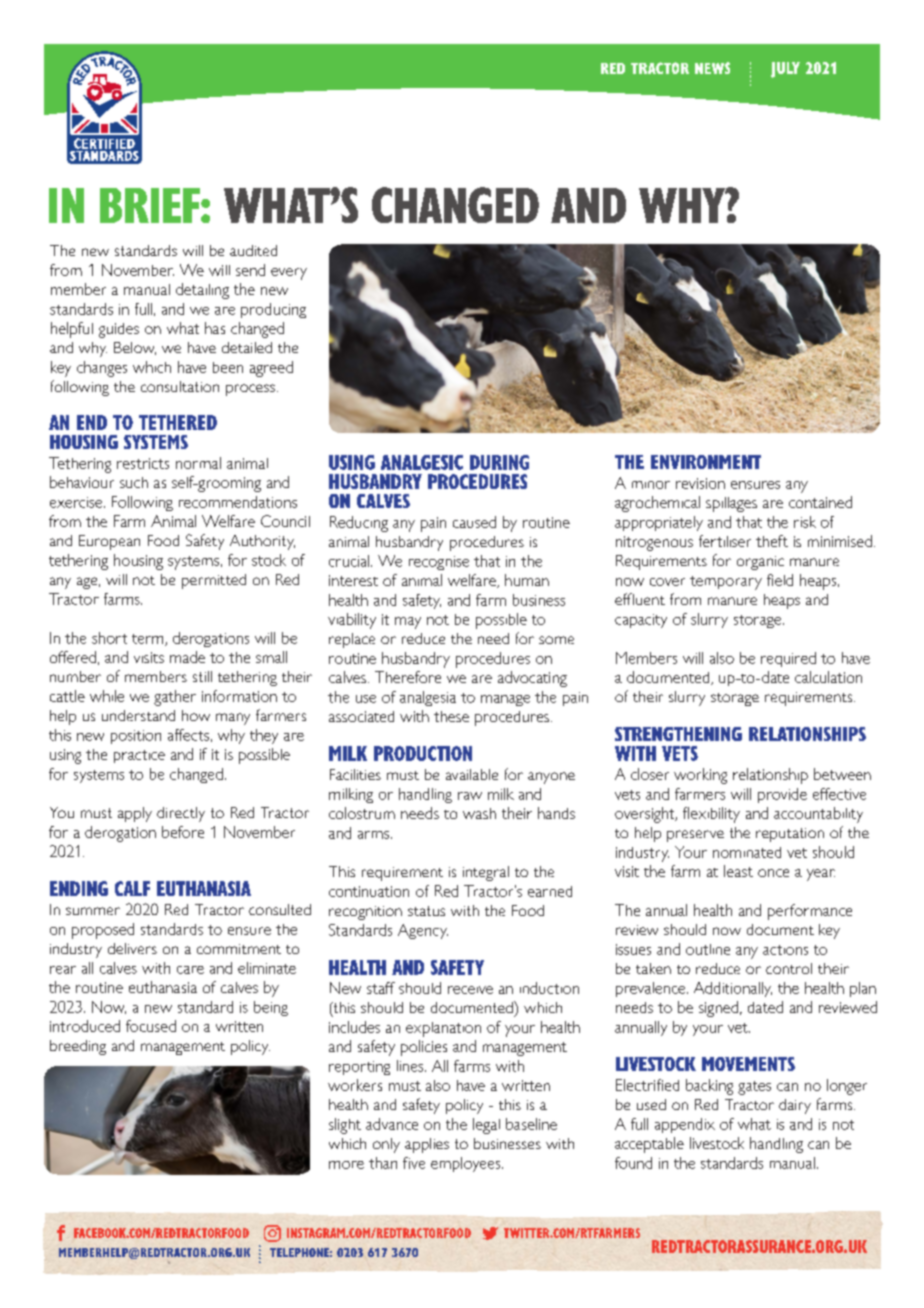  I want to click on audited, so click(253, 250).
